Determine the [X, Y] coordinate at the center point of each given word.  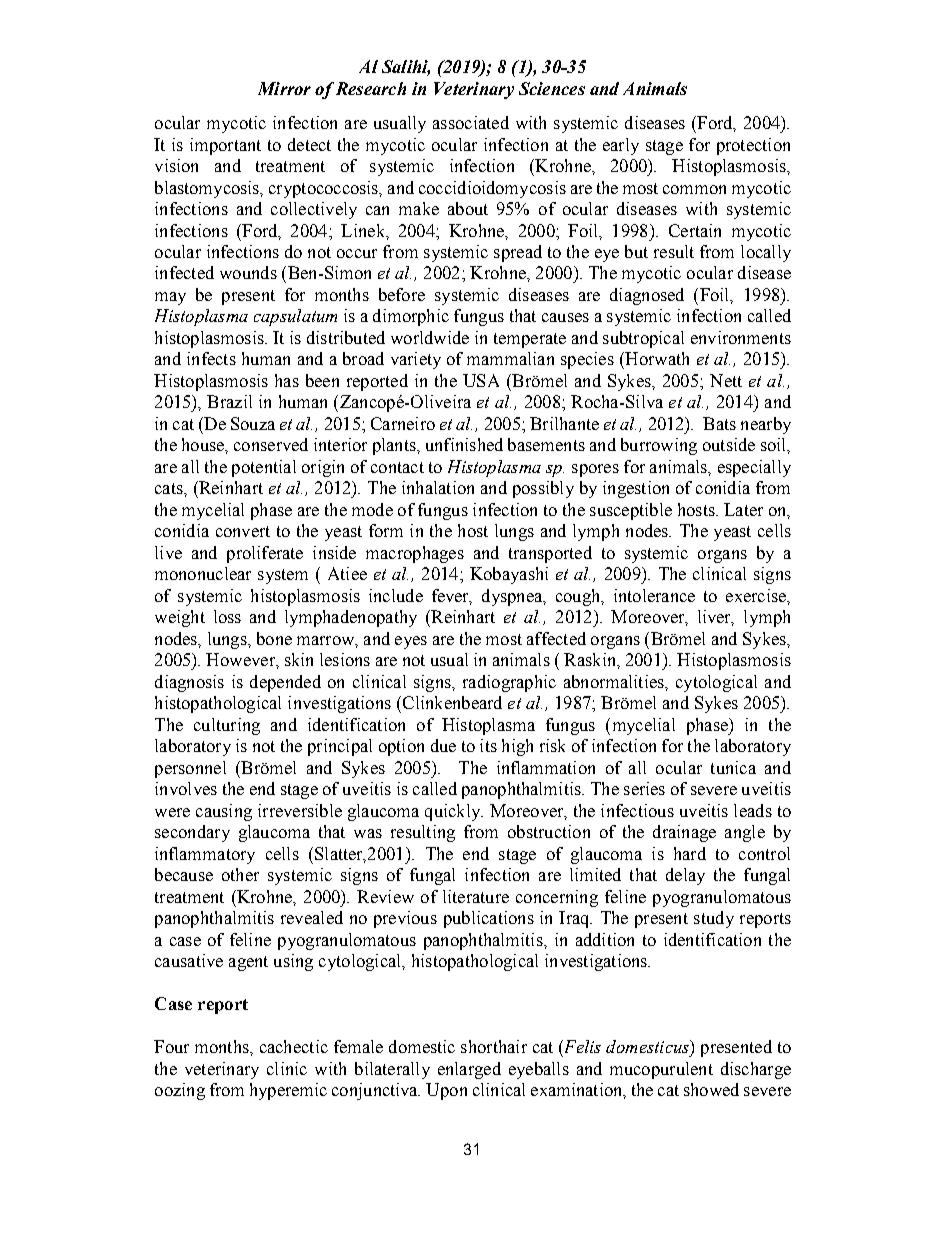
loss [227, 616]
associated [471, 122]
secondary [192, 833]
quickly [454, 812]
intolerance [654, 595]
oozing [180, 1091]
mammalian [510, 358]
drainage [684, 833]
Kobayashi [509, 575]
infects [211, 358]
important [225, 146]
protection [753, 146]
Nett [726, 380]
